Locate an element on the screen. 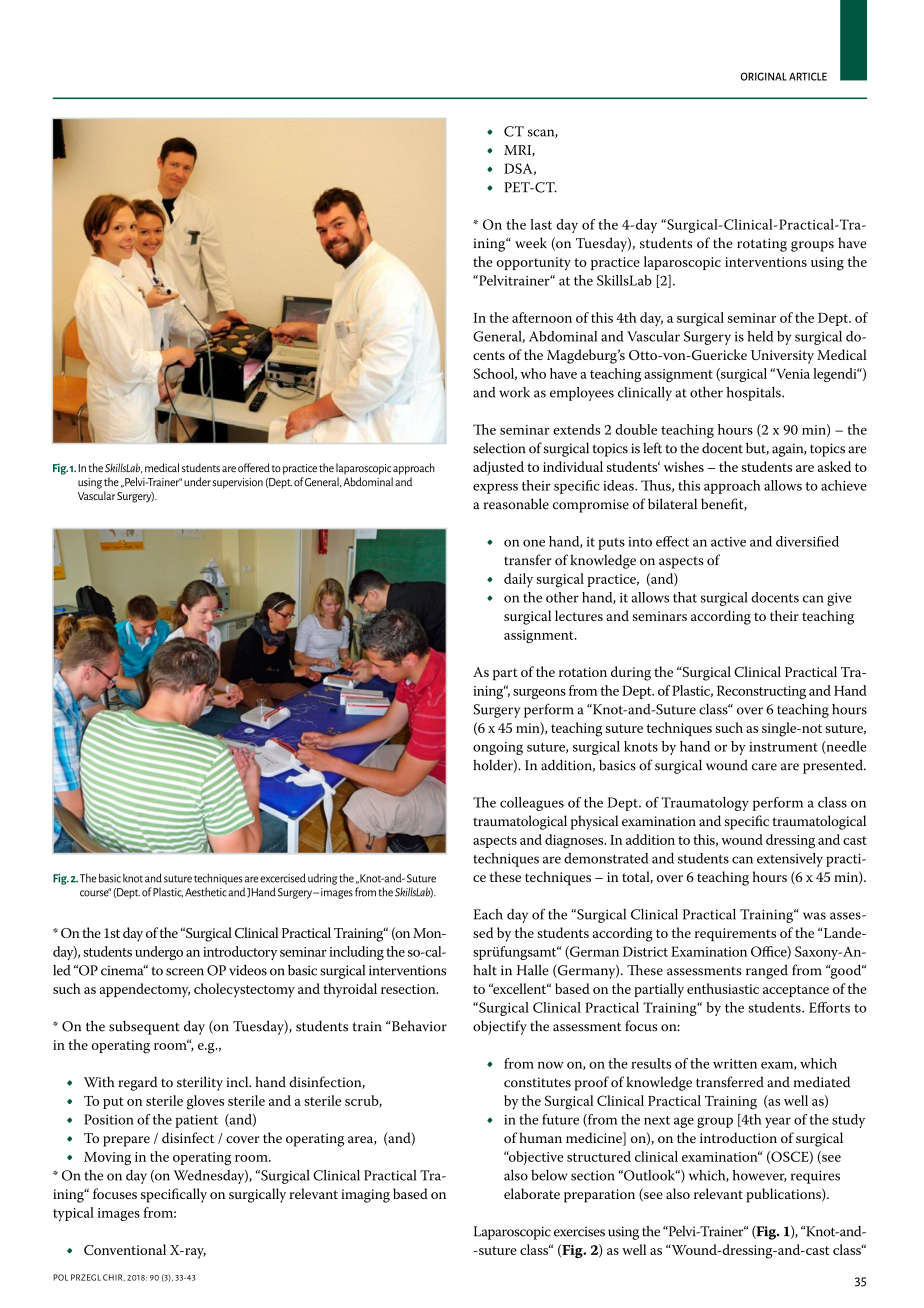 The width and height of the screenshot is (924, 1308). original is located at coordinates (764, 76).
